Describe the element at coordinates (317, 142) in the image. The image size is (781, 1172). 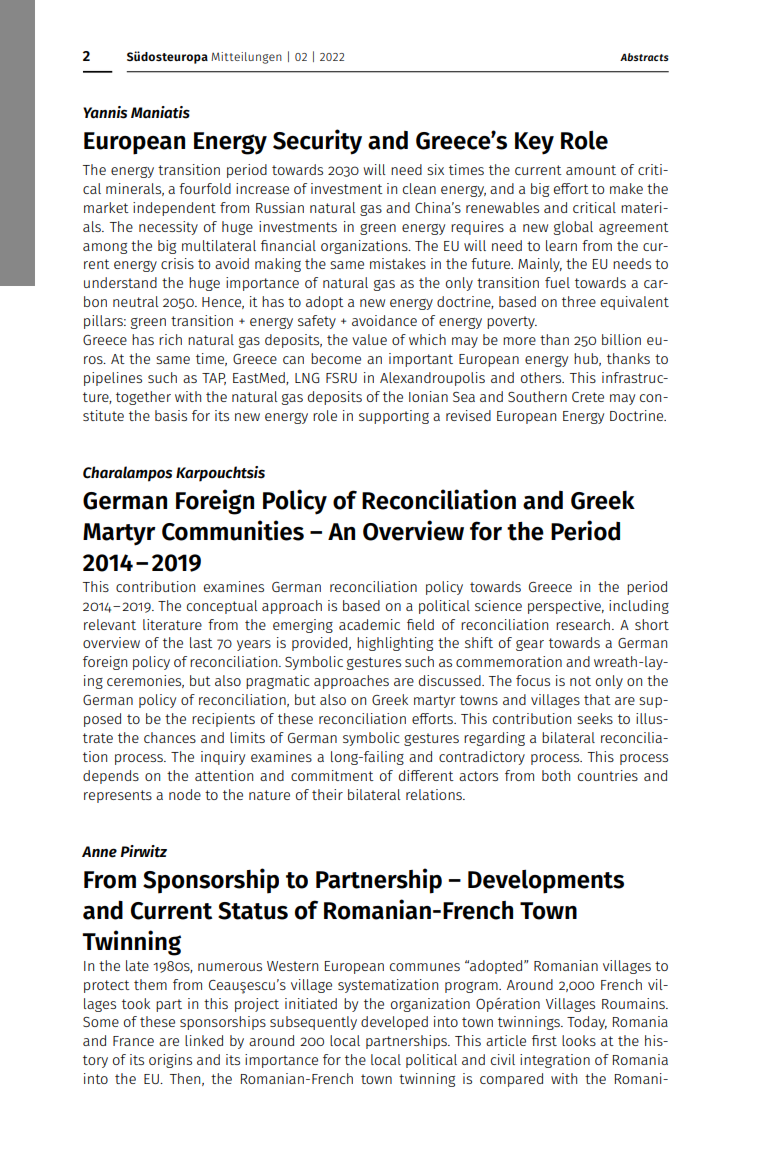
I see `Security` at that location.
